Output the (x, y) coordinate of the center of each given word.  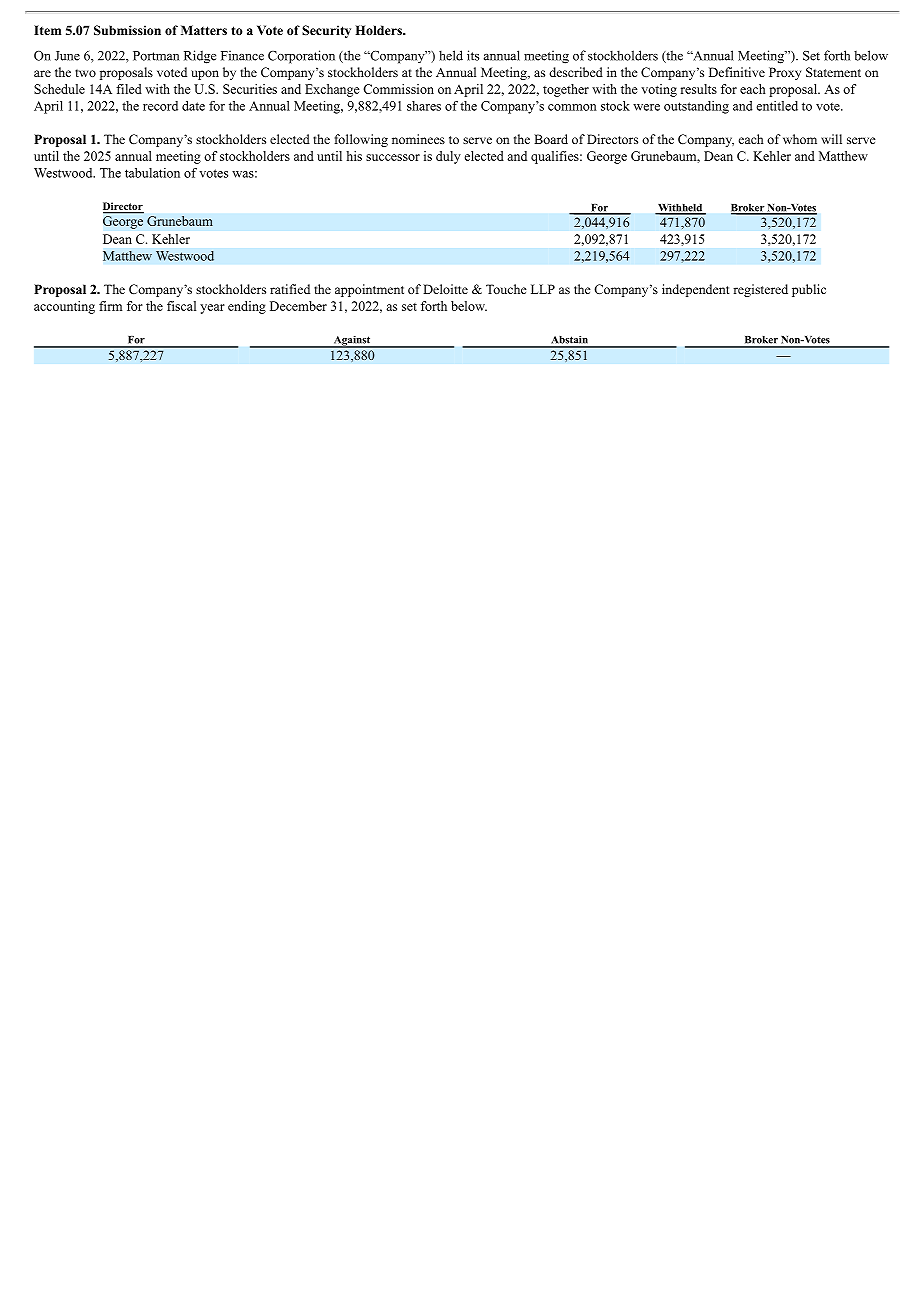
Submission (127, 30)
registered (760, 290)
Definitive (737, 72)
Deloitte (445, 289)
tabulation (152, 173)
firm (110, 306)
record (160, 106)
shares (424, 106)
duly (448, 157)
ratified (290, 289)
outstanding (696, 107)
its (473, 55)
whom (800, 139)
